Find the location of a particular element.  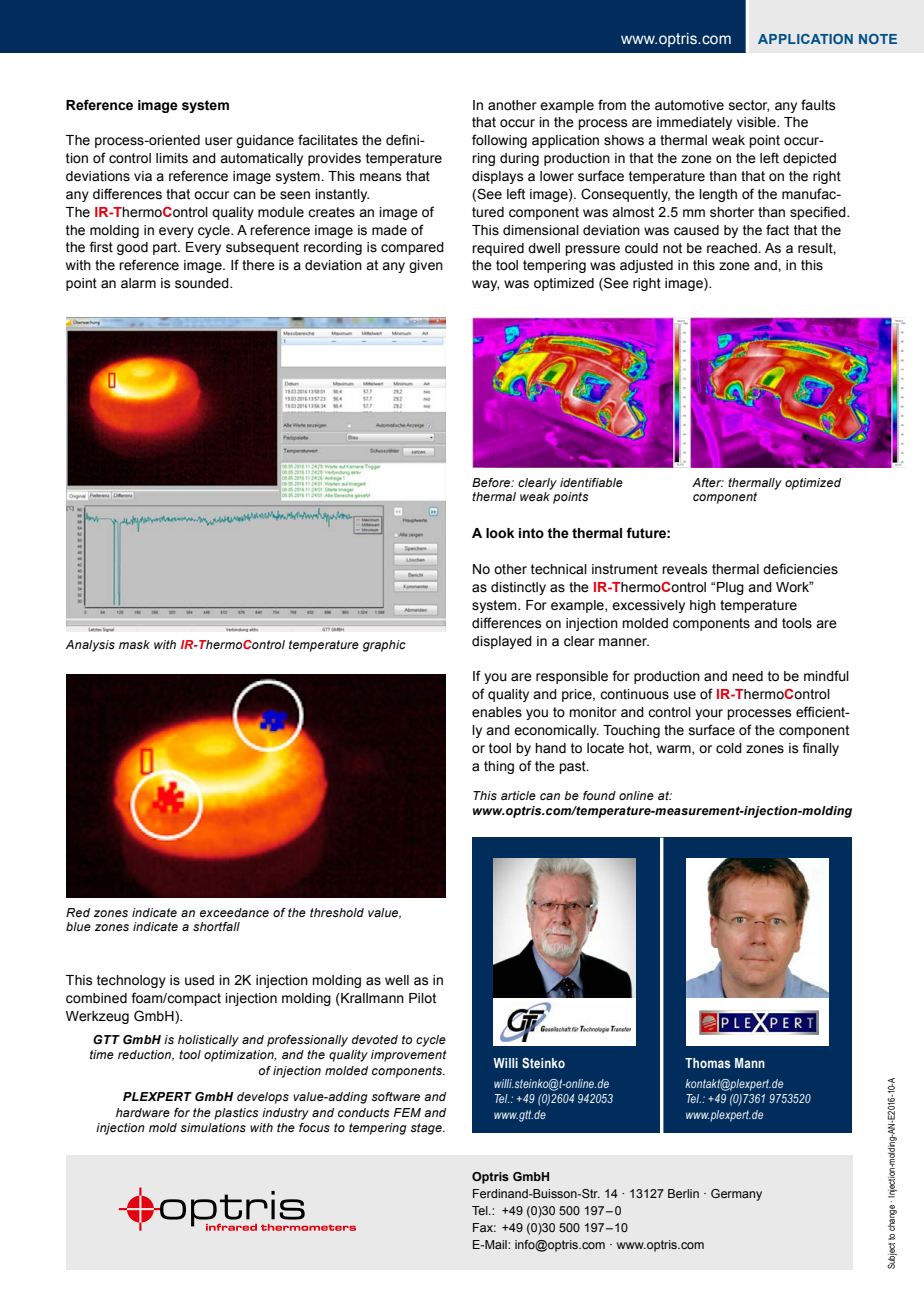

following is located at coordinates (499, 141).
